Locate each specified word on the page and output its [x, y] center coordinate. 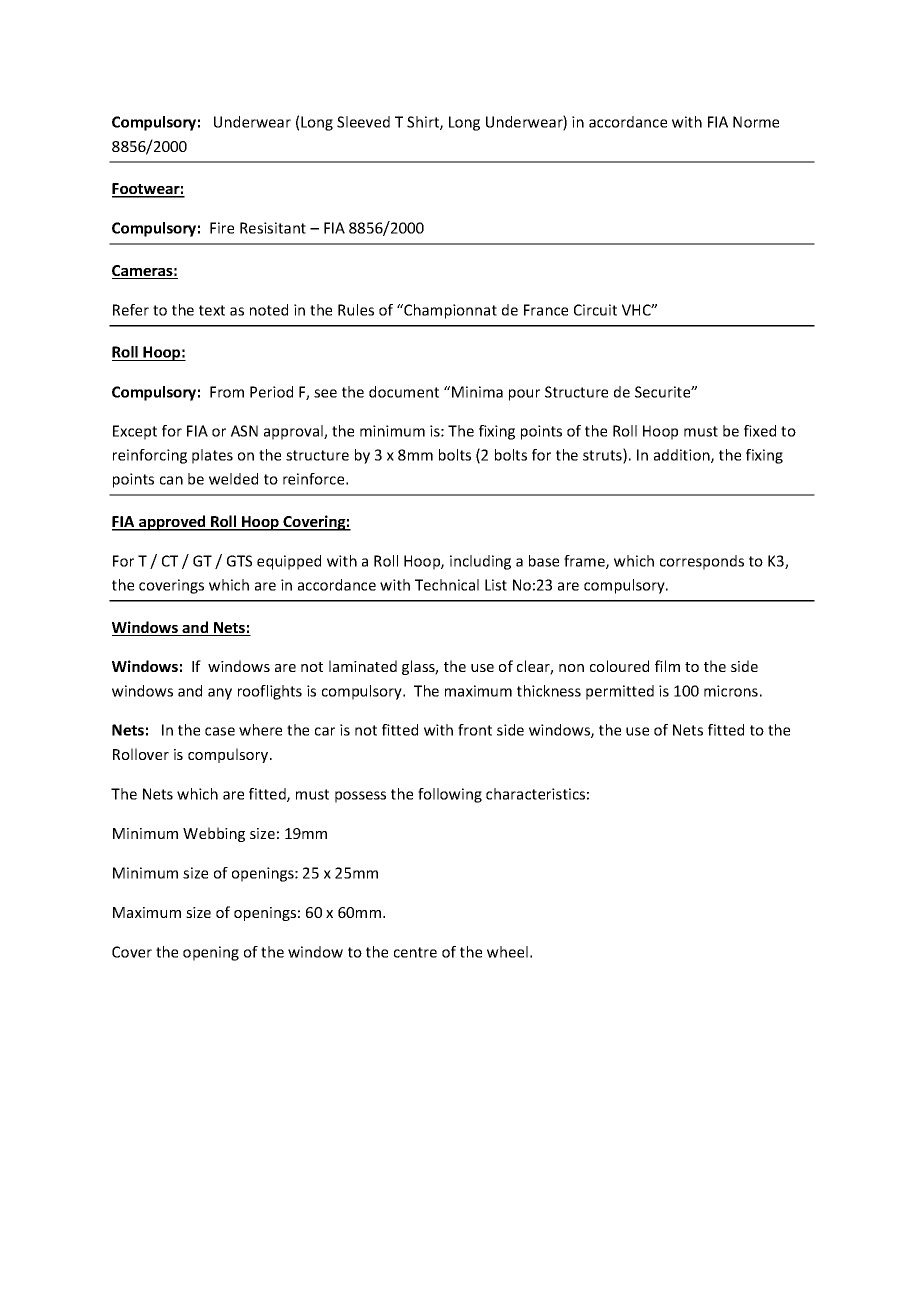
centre [415, 952]
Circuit [595, 310]
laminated [363, 666]
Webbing [214, 834]
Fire [222, 228]
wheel [507, 952]
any [220, 694]
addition [683, 456]
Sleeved [363, 122]
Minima [477, 392]
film [667, 666]
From [227, 392]
